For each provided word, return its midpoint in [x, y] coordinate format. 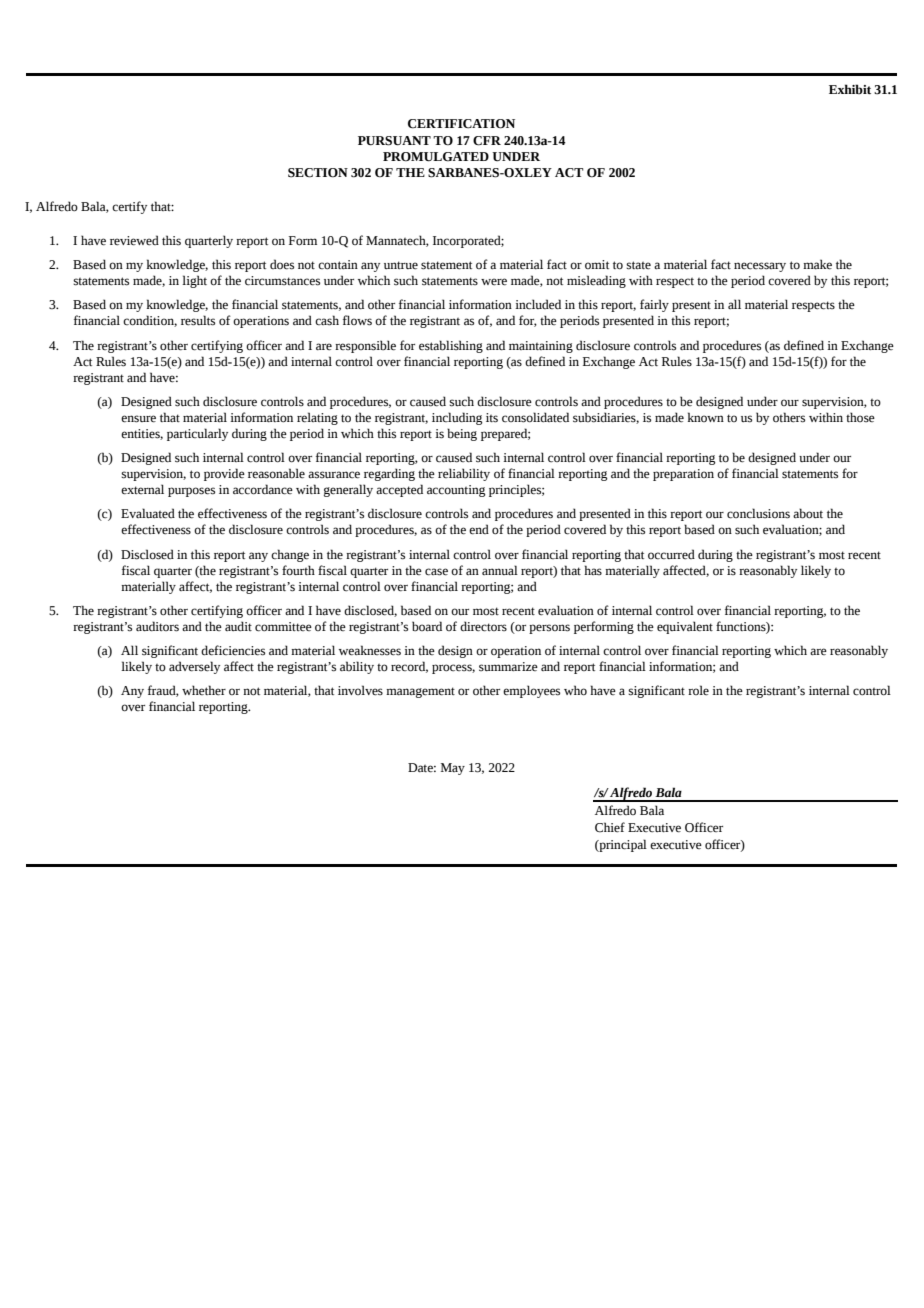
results [198, 320]
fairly [654, 305]
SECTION [318, 173]
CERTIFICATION [461, 124]
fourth [298, 570]
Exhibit [850, 89]
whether [204, 690]
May [453, 769]
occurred [671, 554]
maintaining [541, 347]
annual [500, 570]
